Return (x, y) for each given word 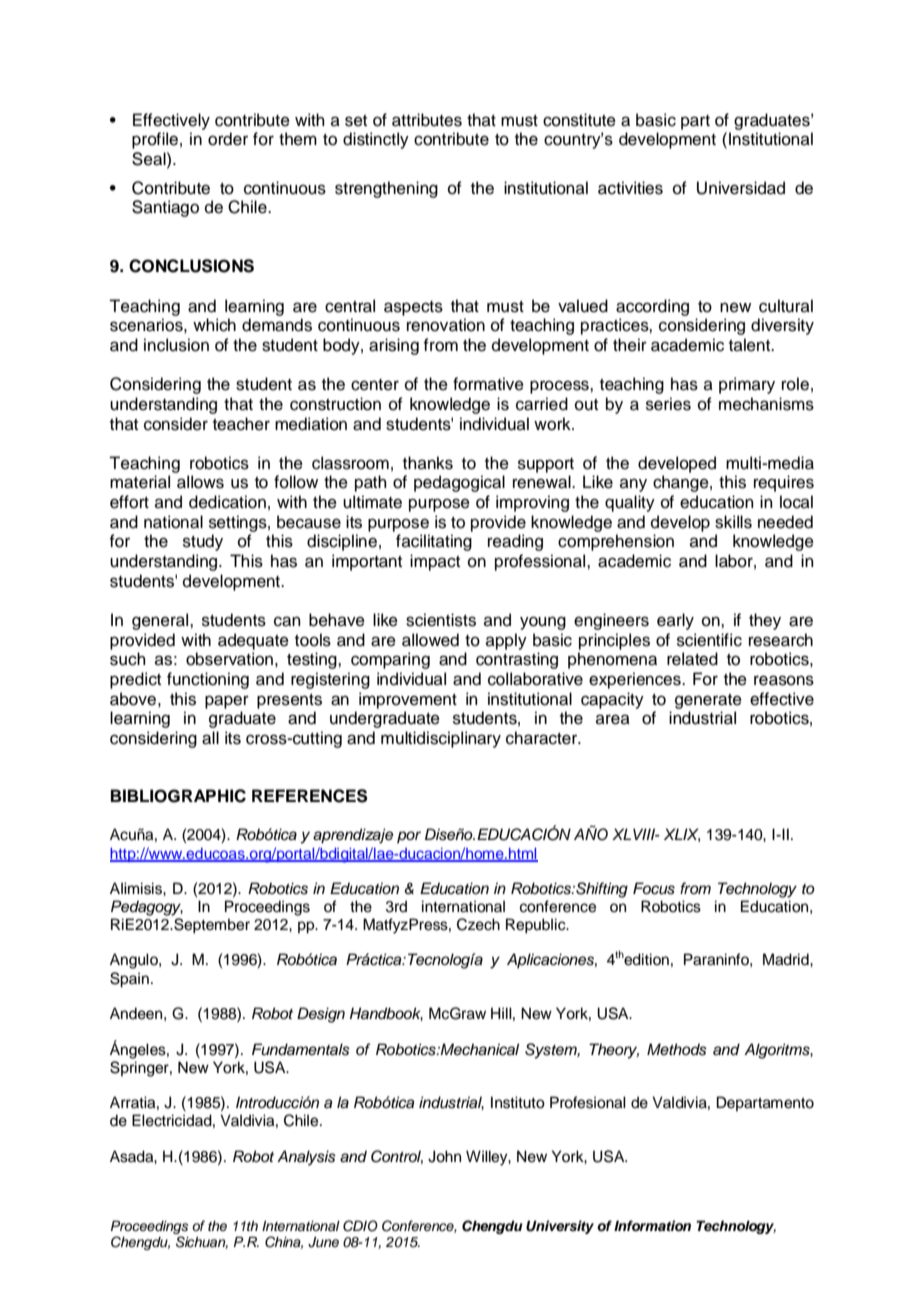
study (203, 542)
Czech (478, 924)
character (543, 738)
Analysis (306, 1158)
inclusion (176, 345)
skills (733, 522)
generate (708, 701)
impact (435, 562)
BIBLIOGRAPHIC (178, 796)
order (228, 139)
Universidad (741, 188)
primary (747, 385)
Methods (677, 1049)
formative (488, 384)
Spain (129, 980)
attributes (427, 120)
